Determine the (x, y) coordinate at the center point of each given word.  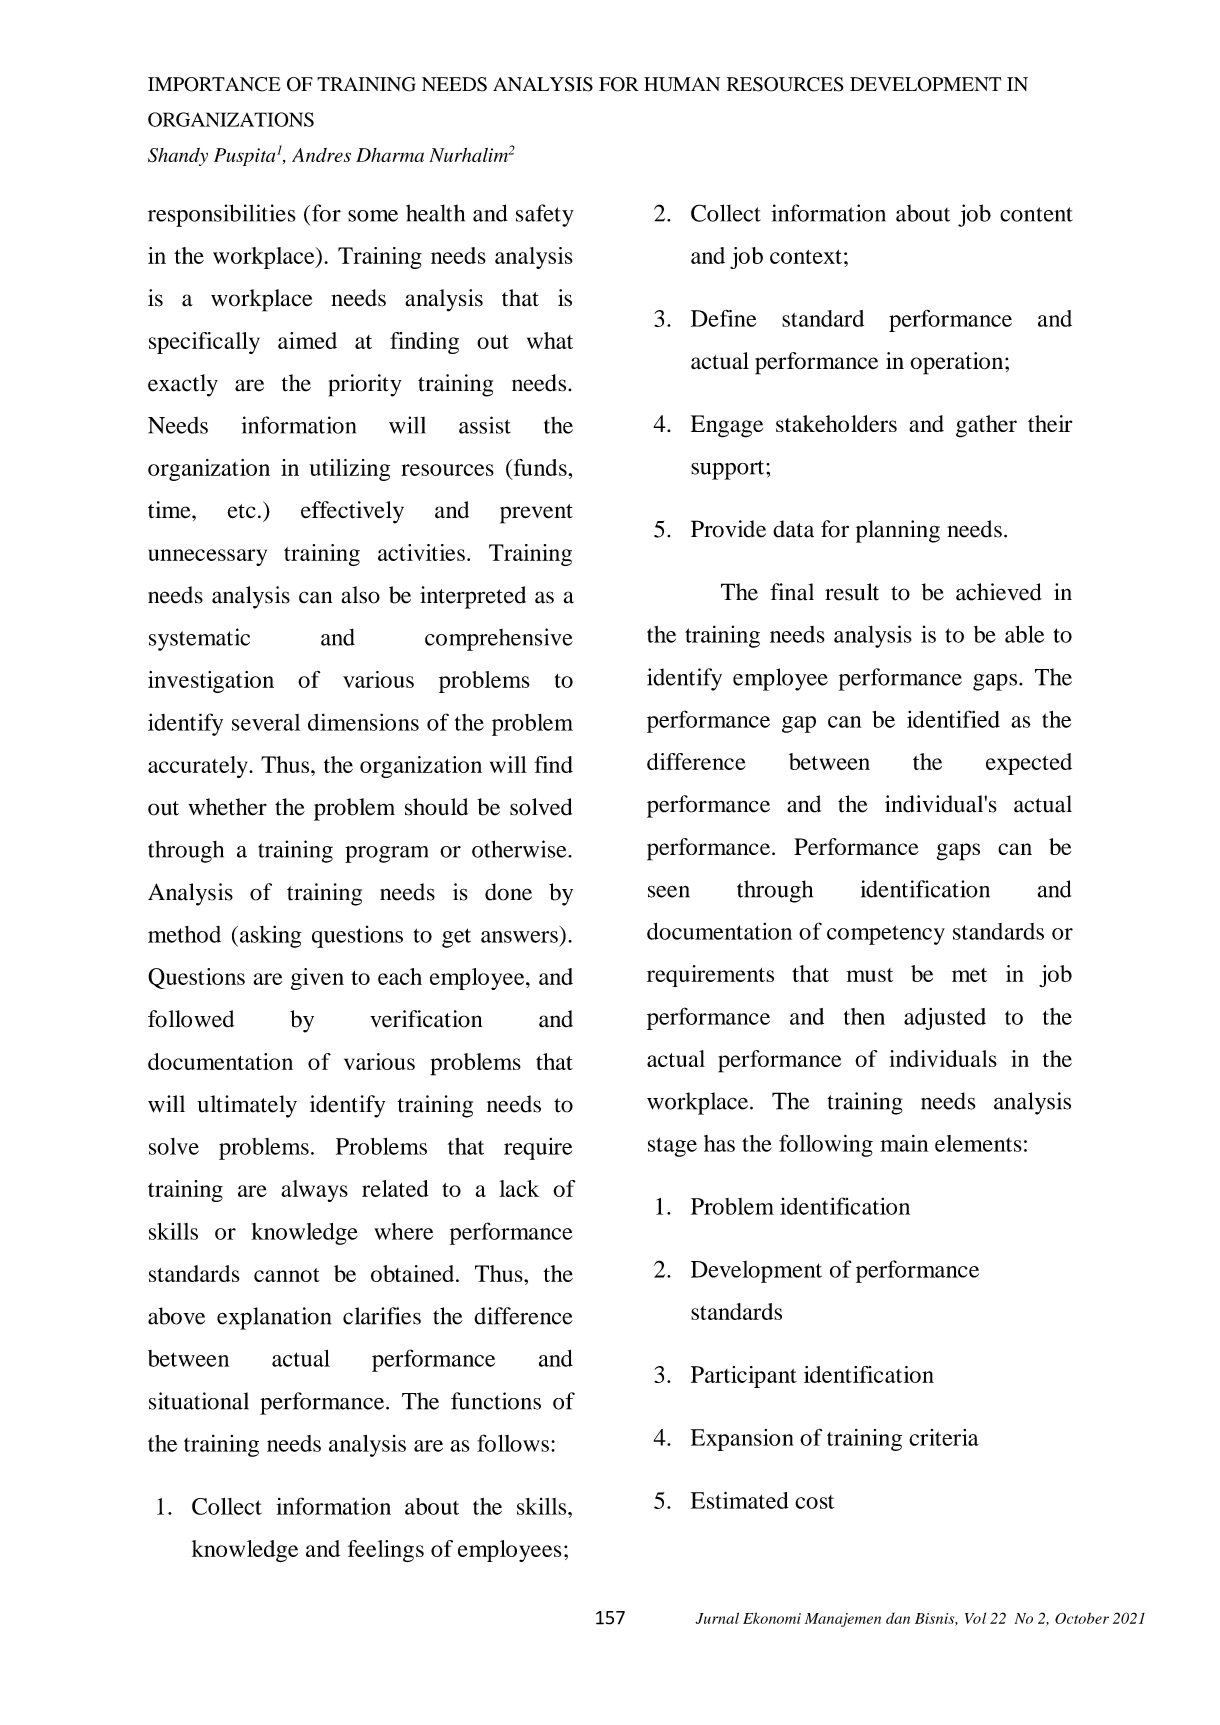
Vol (975, 1618)
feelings (386, 1551)
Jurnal (717, 1618)
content (1036, 214)
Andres (321, 155)
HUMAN (682, 84)
